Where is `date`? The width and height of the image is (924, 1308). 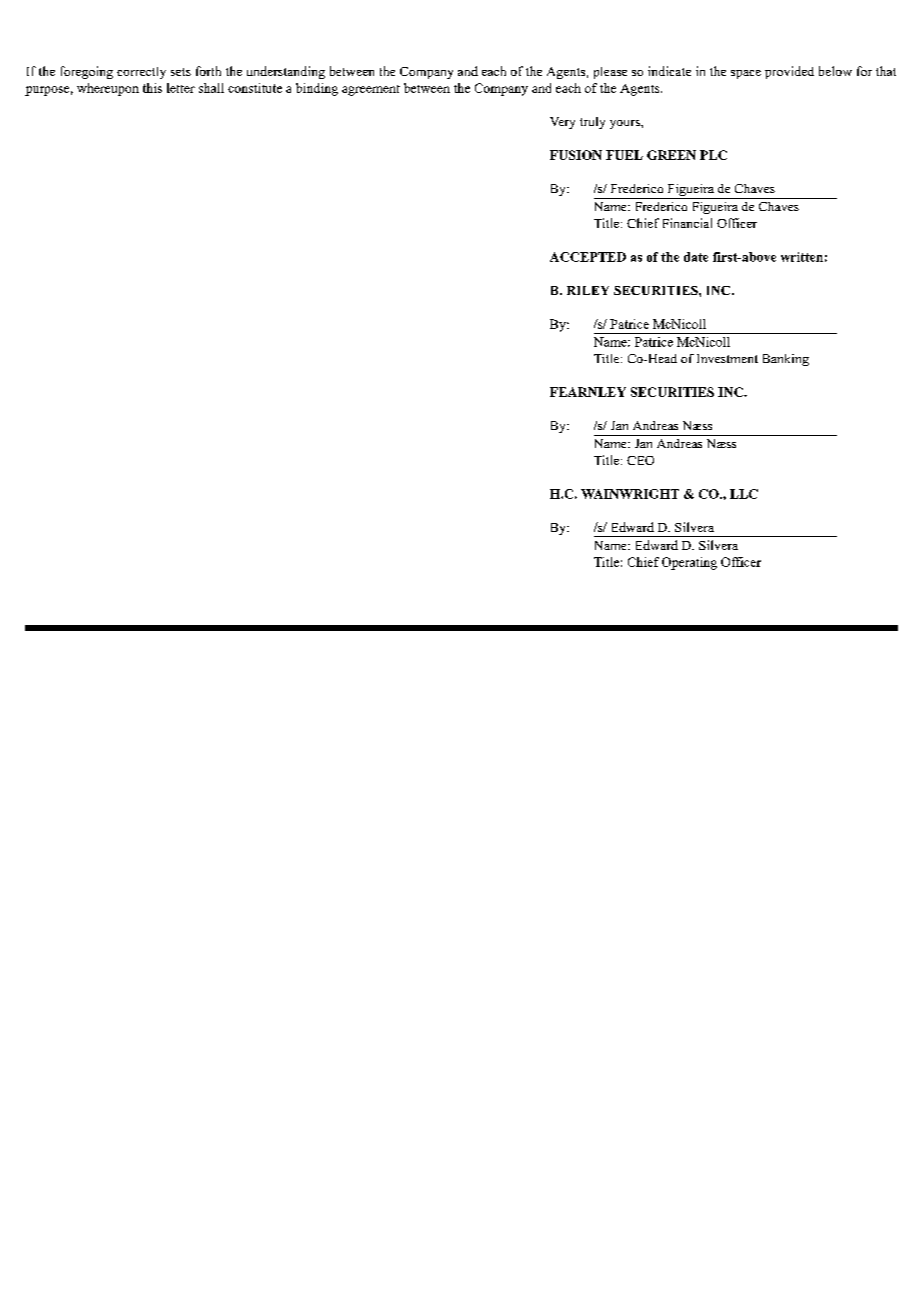
date is located at coordinates (696, 257).
